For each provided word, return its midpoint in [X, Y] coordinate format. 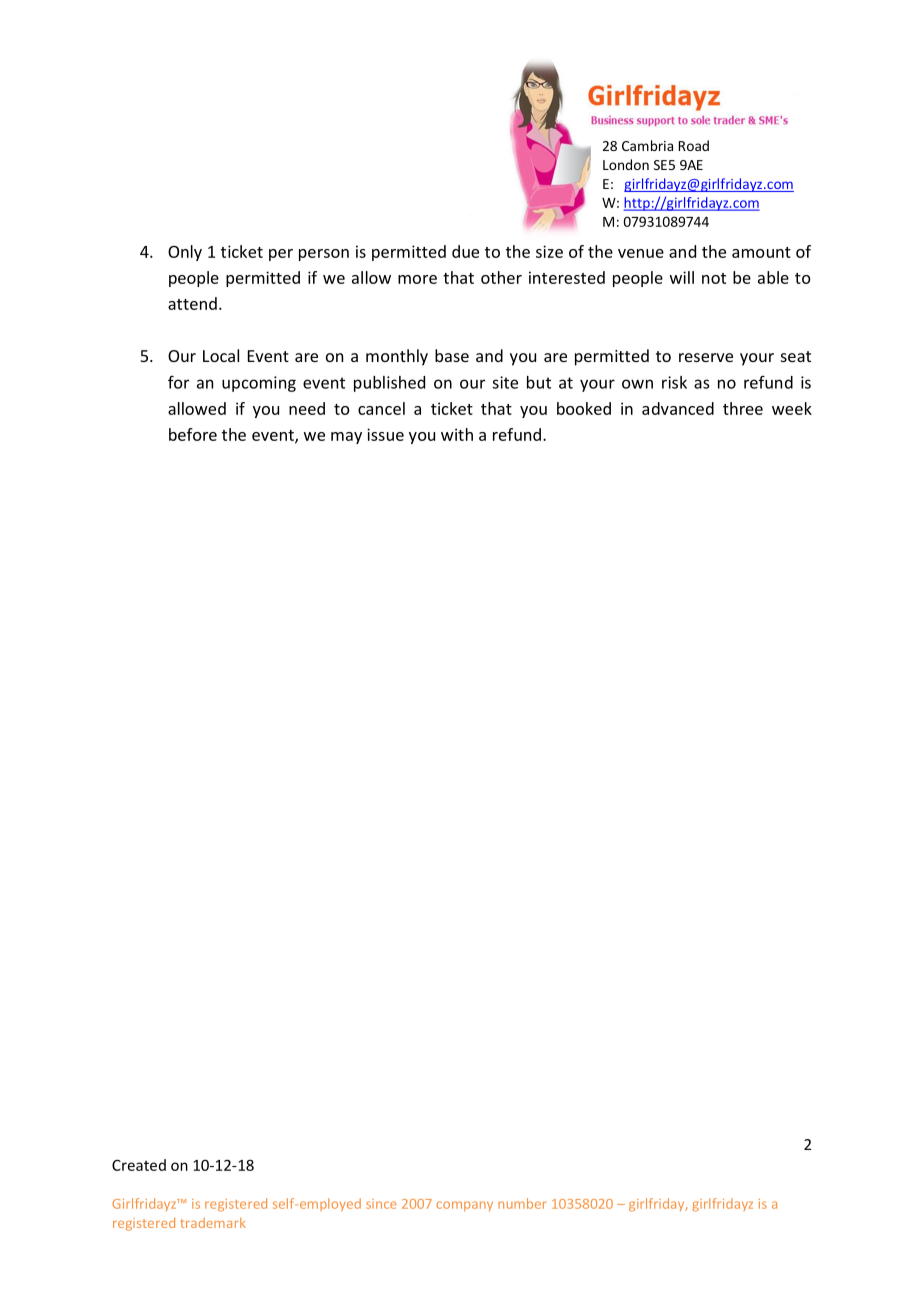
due [465, 251]
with [457, 434]
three [743, 408]
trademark [213, 1222]
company [464, 1206]
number [522, 1203]
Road [694, 145]
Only [185, 253]
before [193, 434]
